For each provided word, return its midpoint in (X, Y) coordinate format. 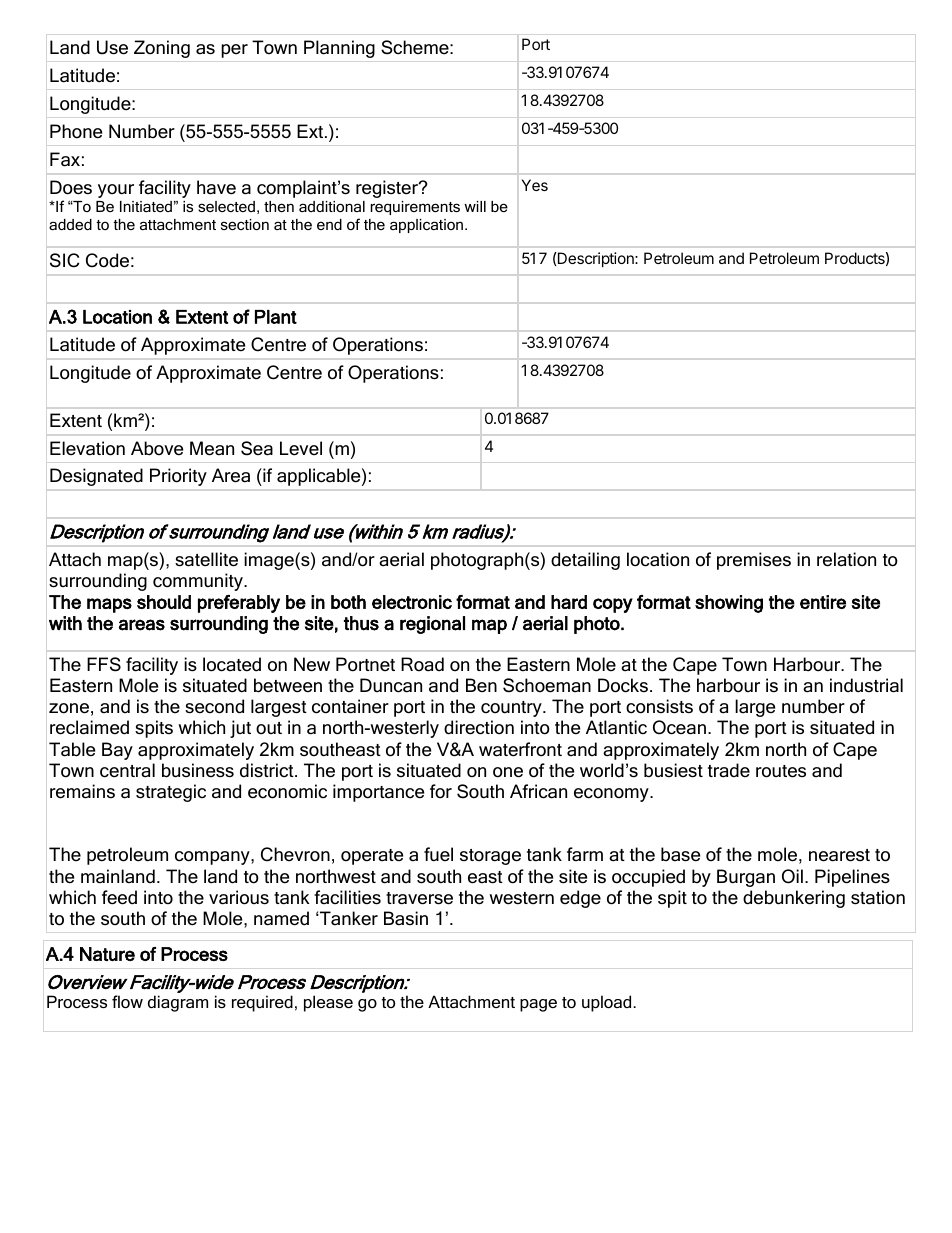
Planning (339, 49)
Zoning (162, 49)
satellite (206, 559)
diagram (178, 1003)
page (538, 1005)
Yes (535, 185)
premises (754, 561)
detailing (585, 561)
